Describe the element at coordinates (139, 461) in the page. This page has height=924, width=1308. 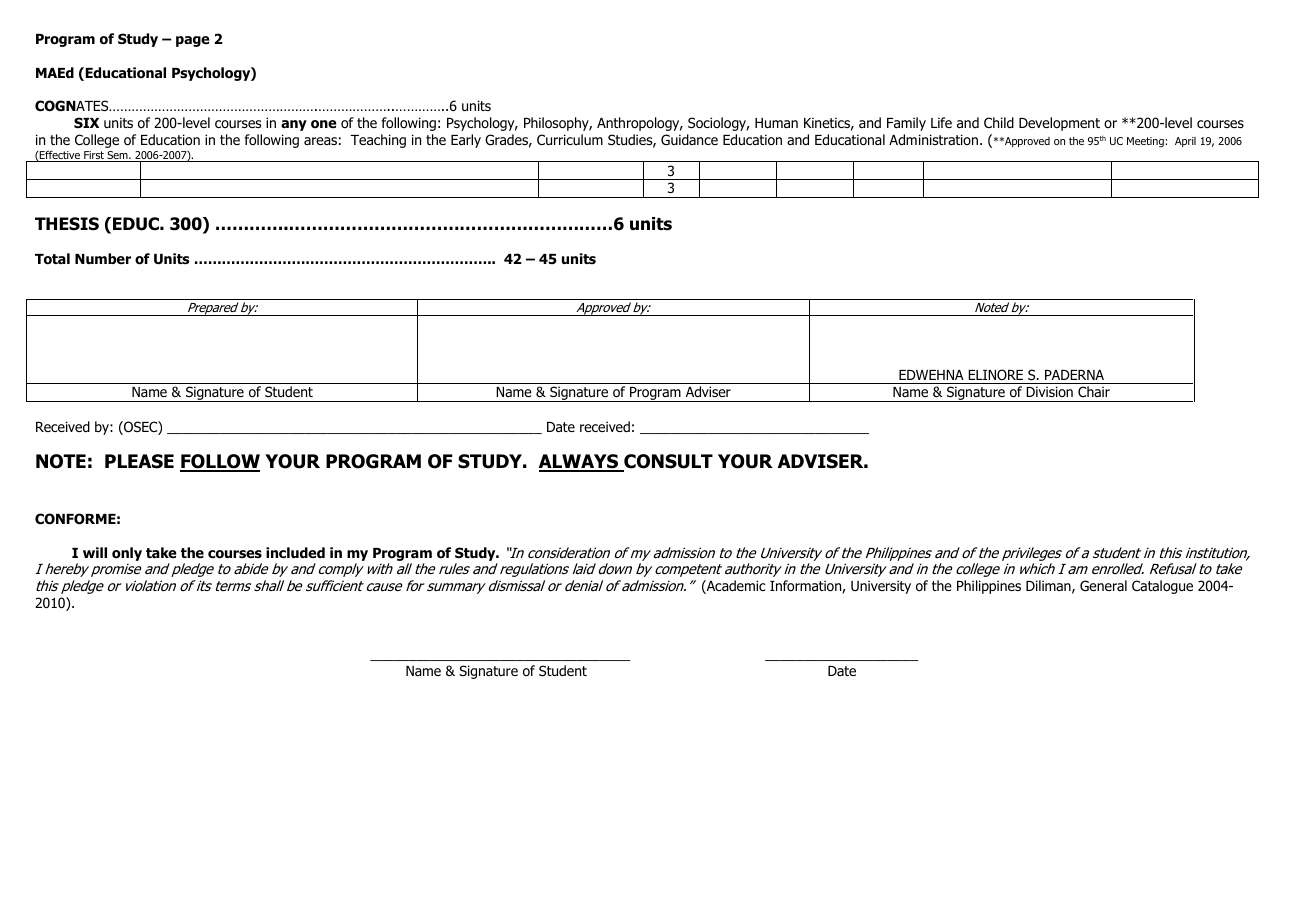
I see `PLEASE` at that location.
